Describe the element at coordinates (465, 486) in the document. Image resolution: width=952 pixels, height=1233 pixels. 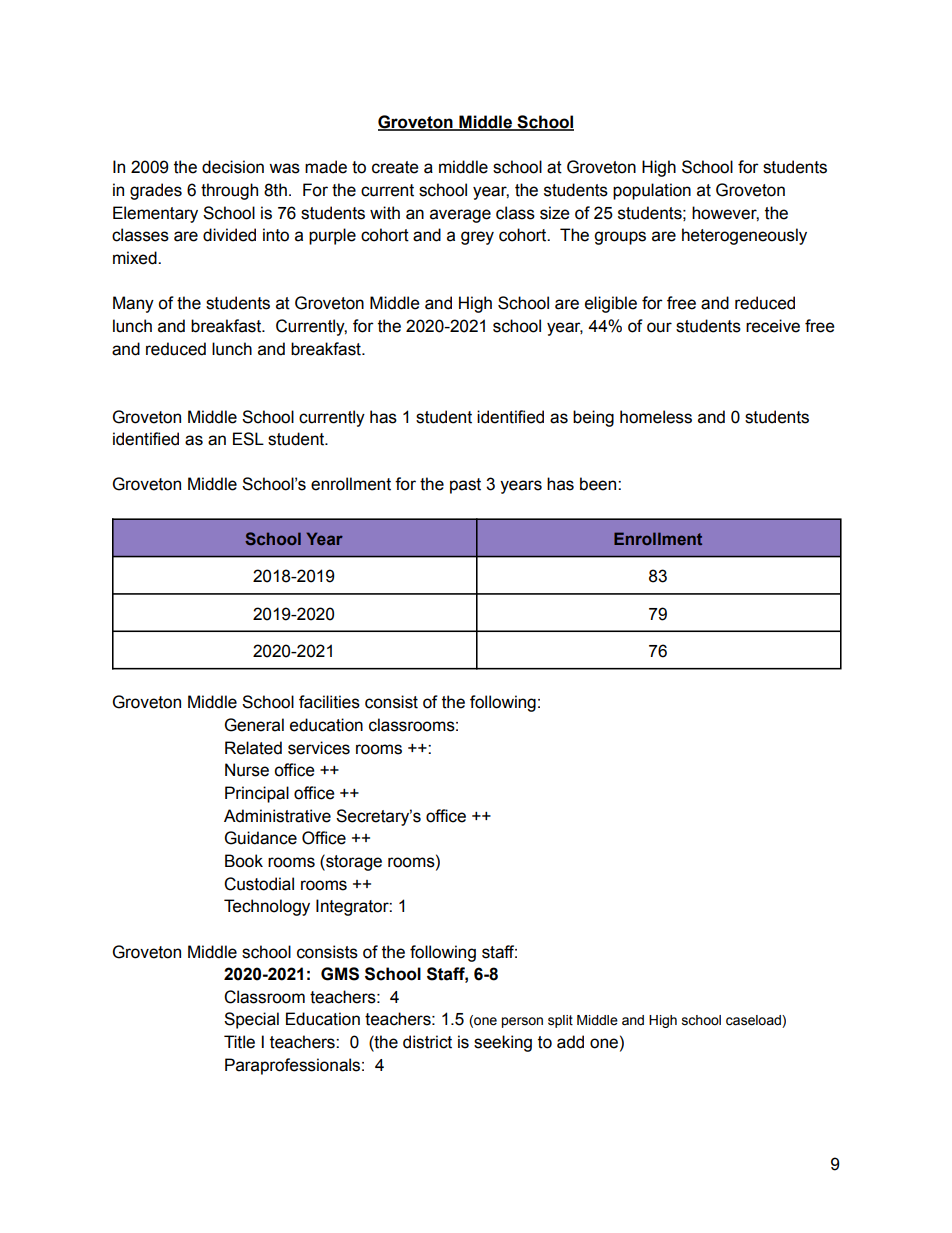
I see `past` at that location.
